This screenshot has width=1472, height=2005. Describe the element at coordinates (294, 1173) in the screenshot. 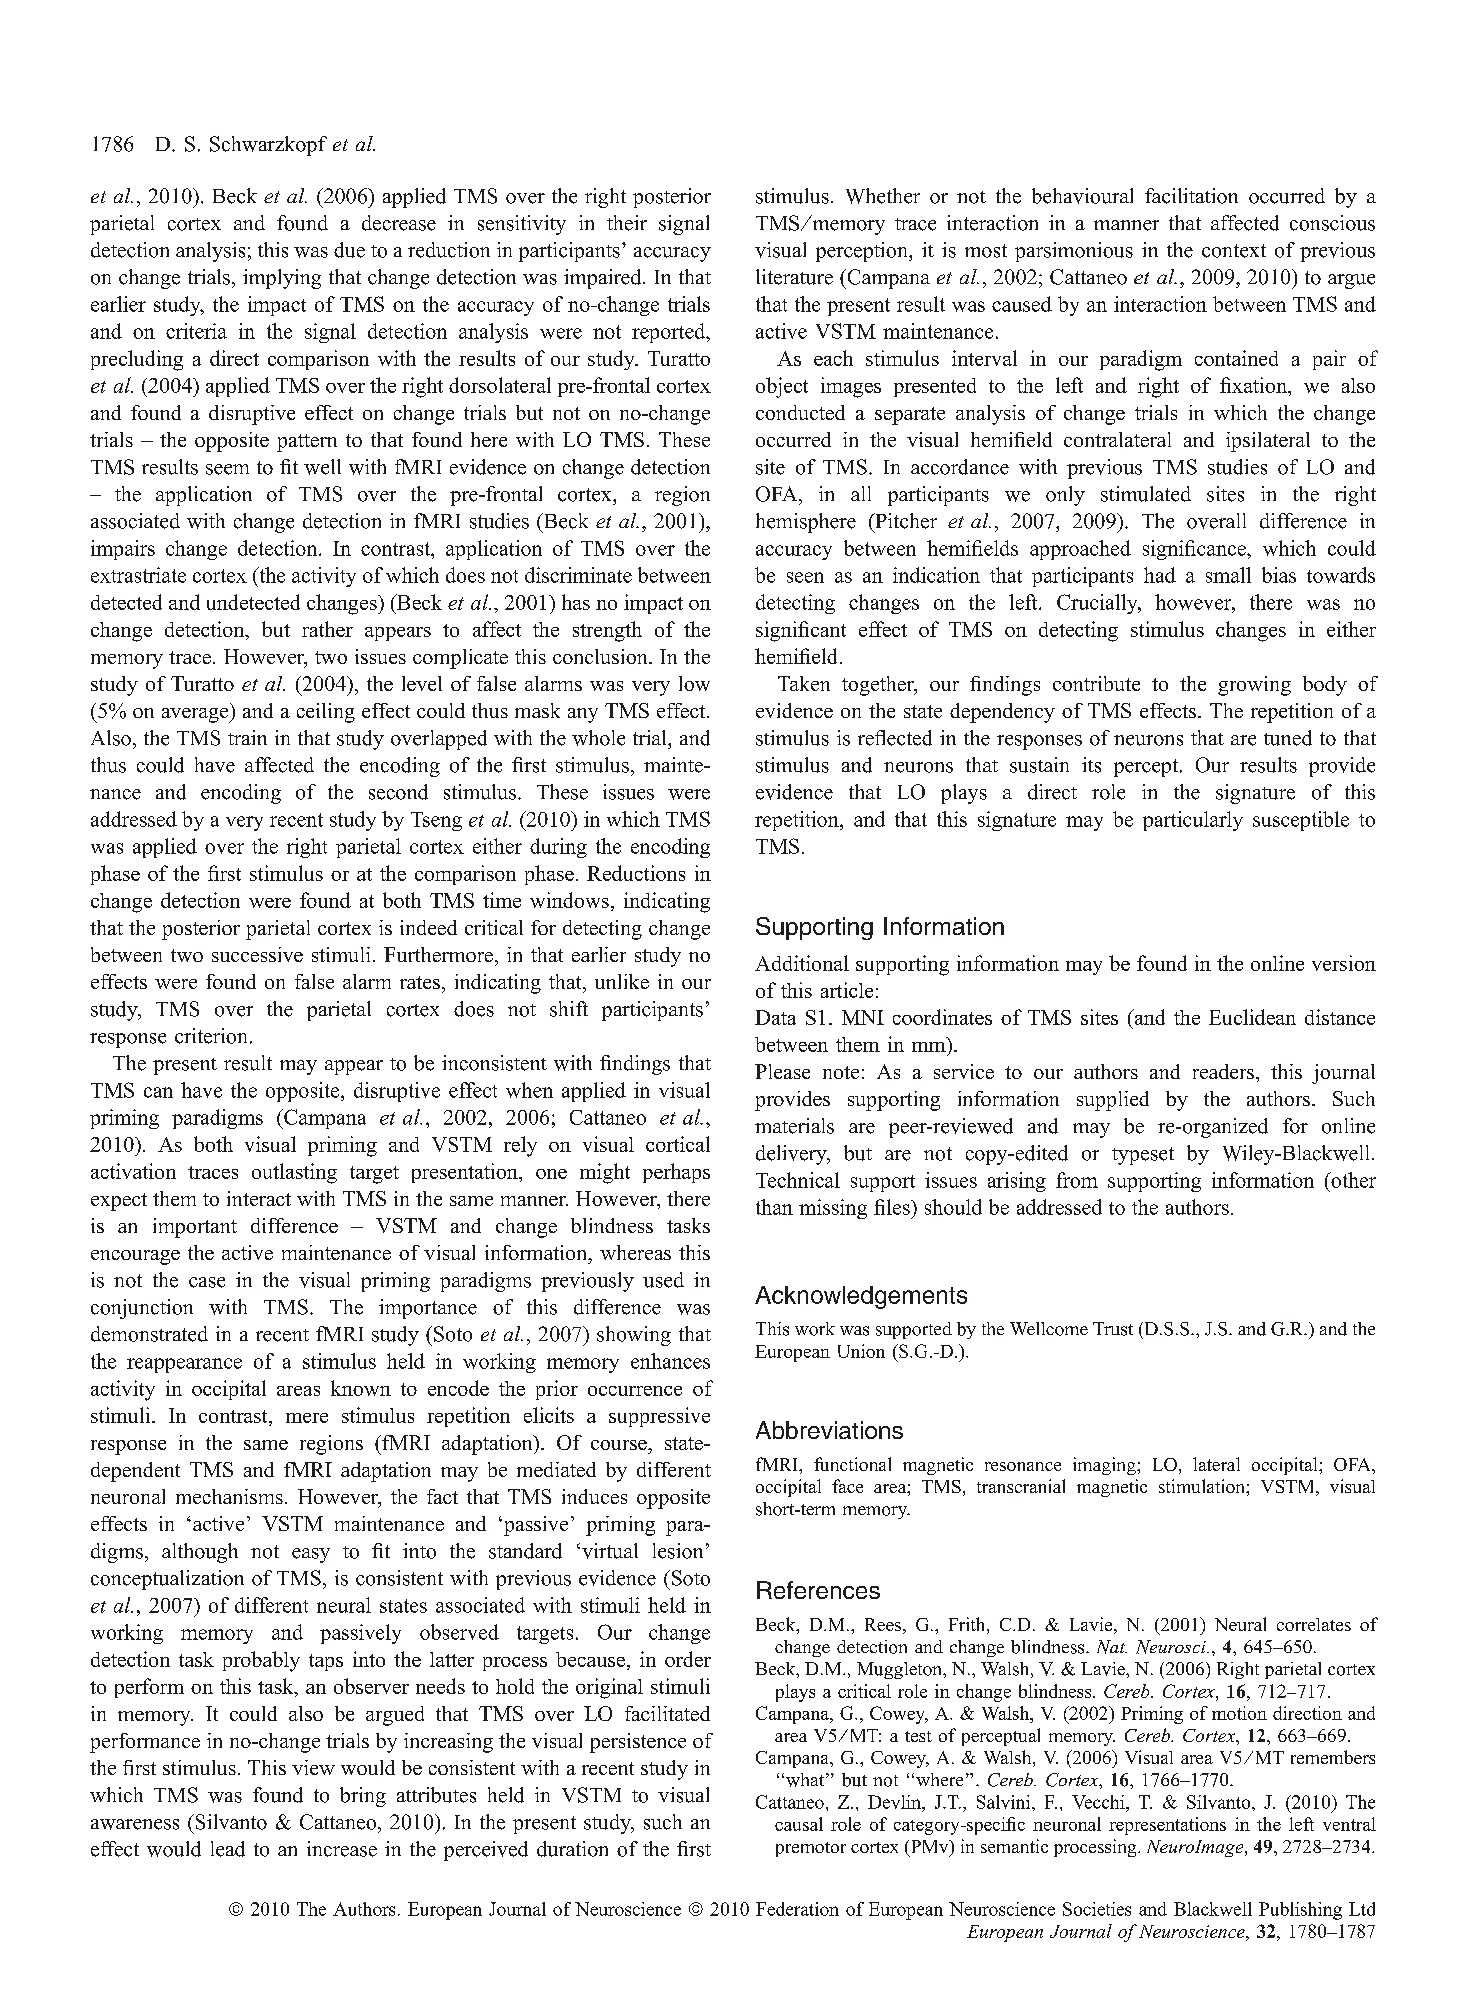

I see `outlasting` at that location.
